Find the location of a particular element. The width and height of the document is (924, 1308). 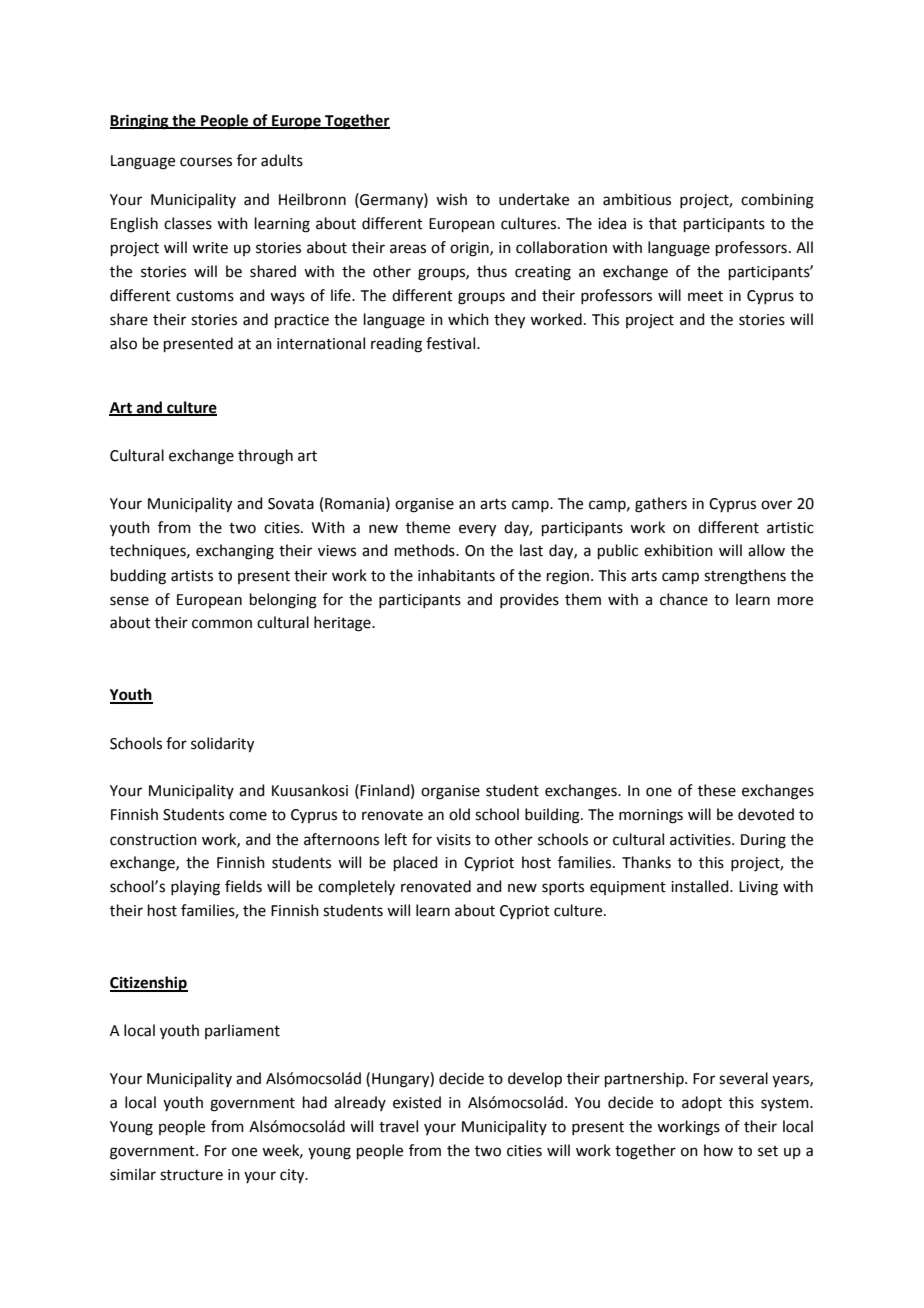

through is located at coordinates (265, 457).
